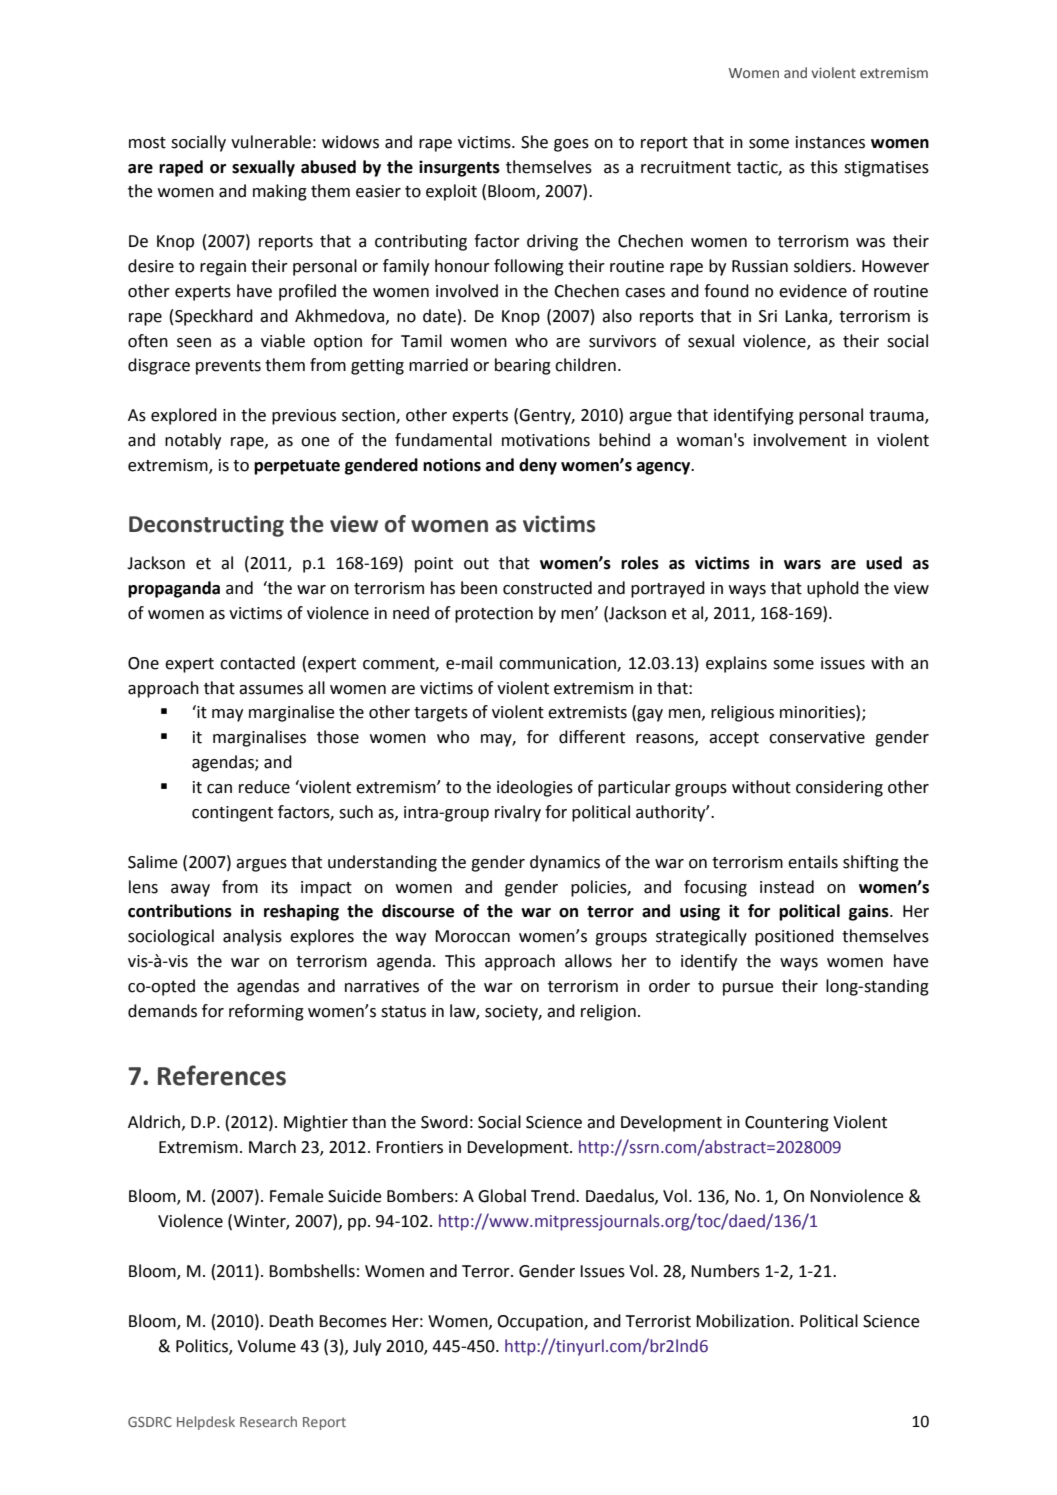  I want to click on wars, so click(802, 565).
